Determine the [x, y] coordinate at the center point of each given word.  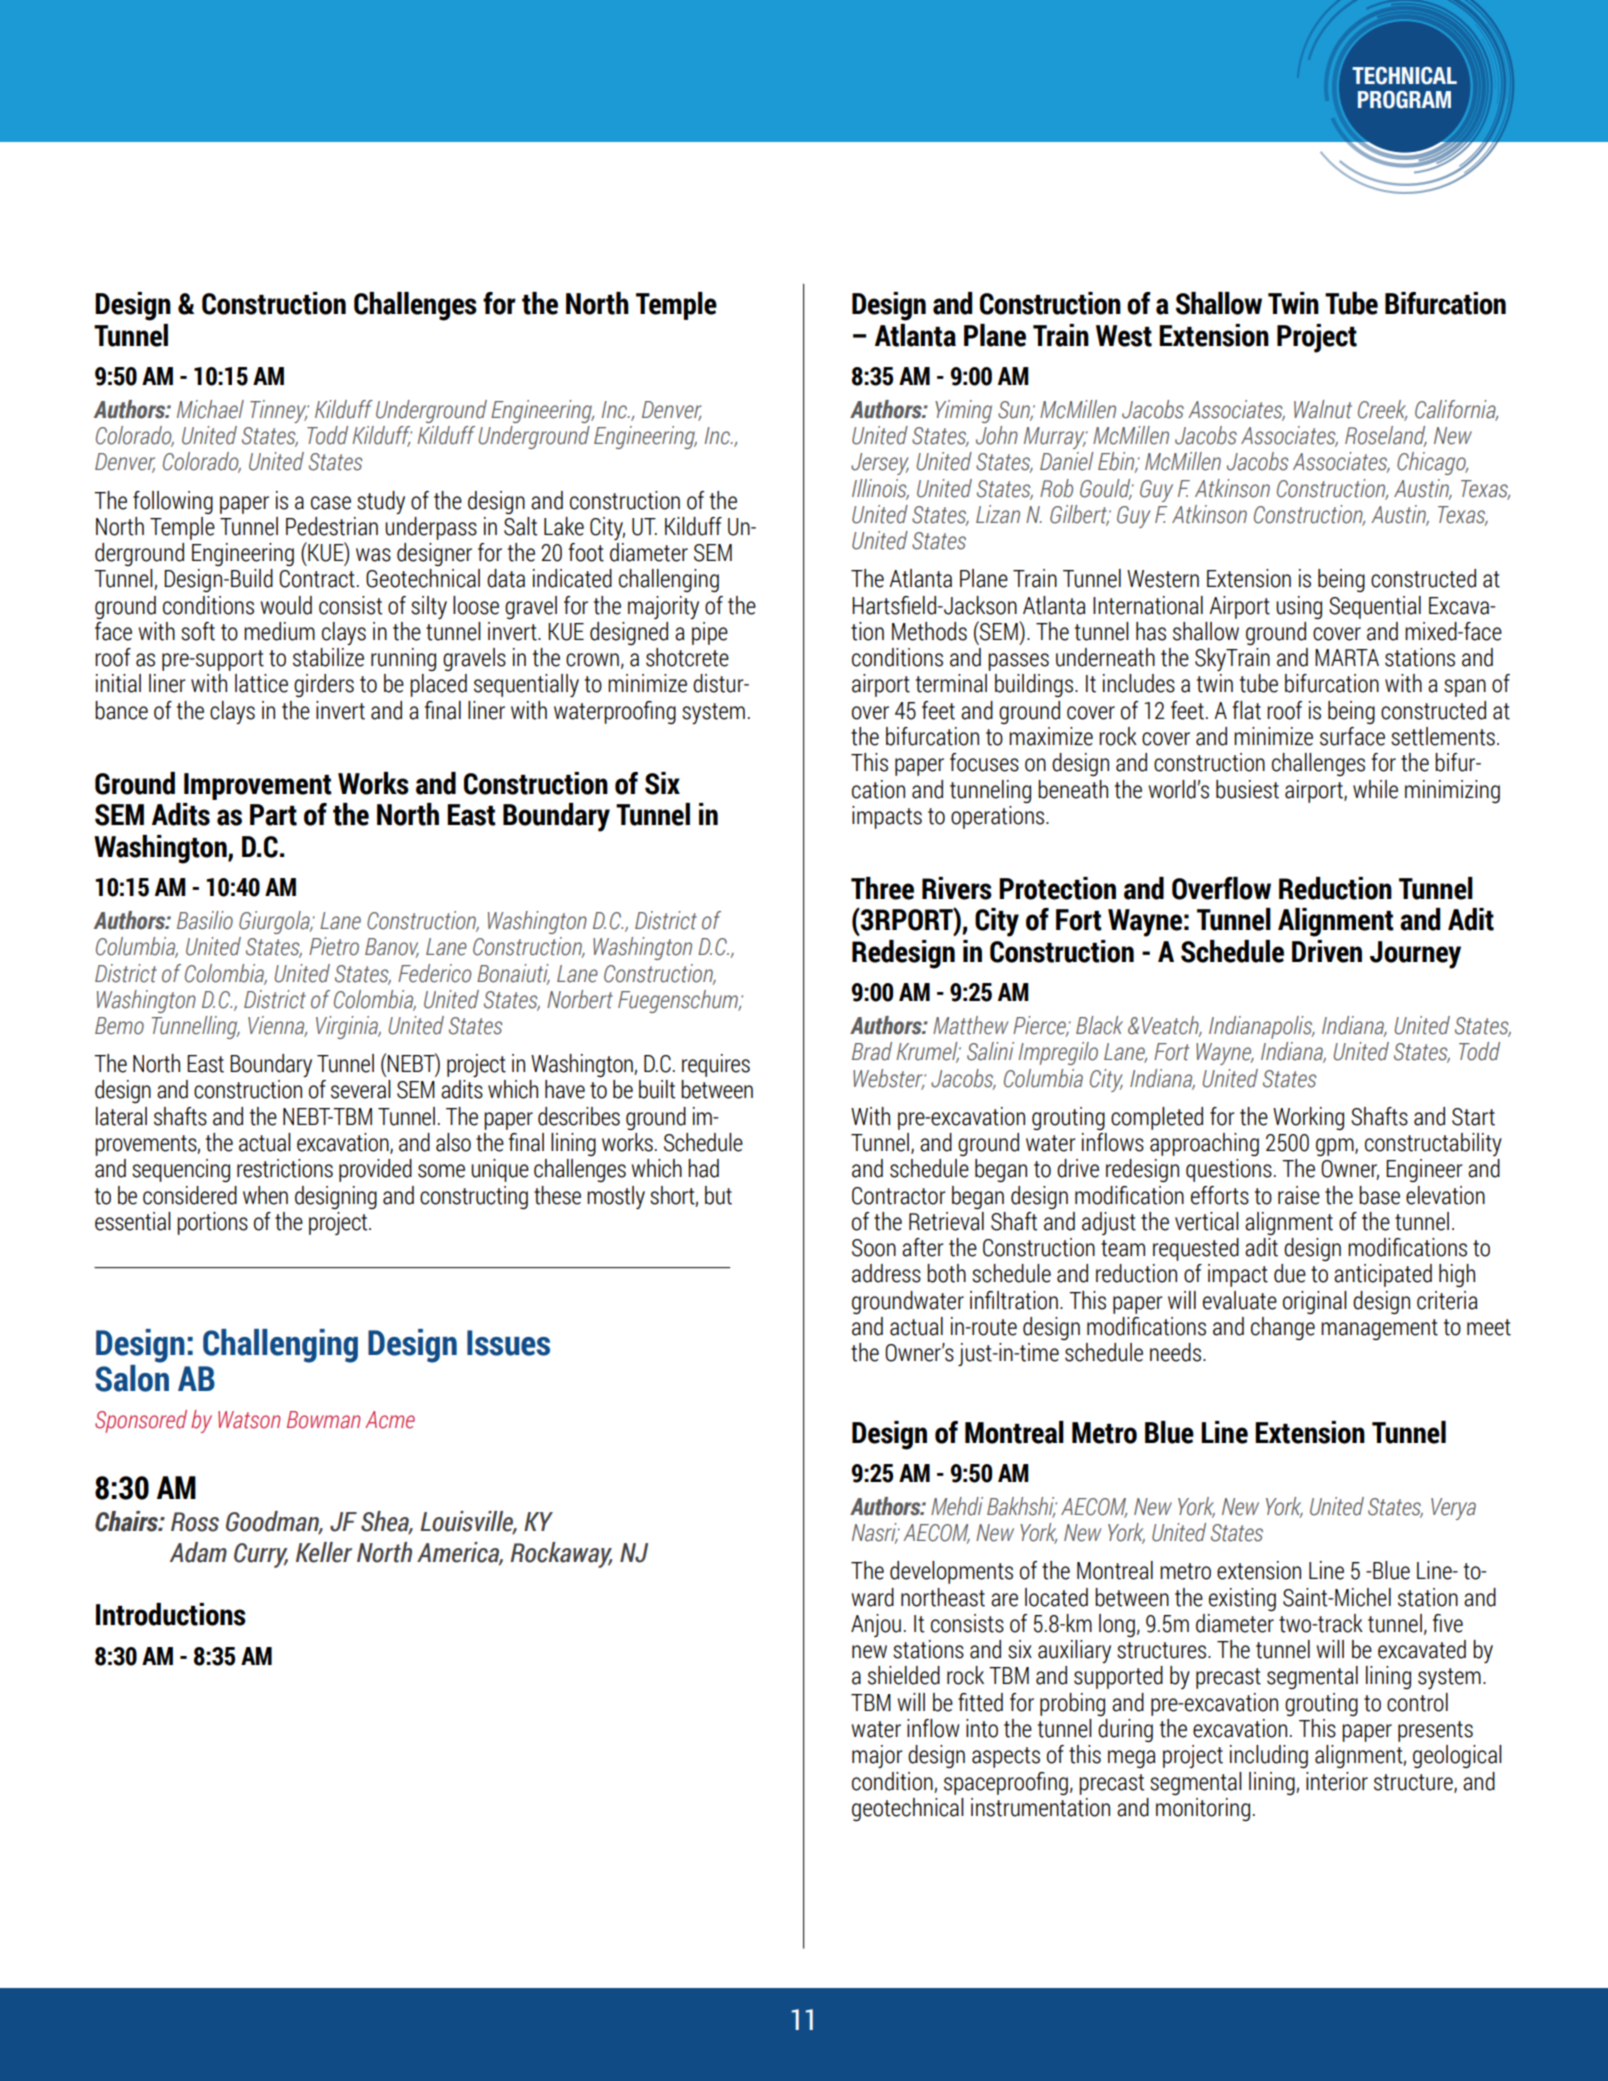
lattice [261, 683]
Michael [210, 409]
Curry [261, 1555]
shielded [904, 1675]
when [265, 1195]
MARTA [1347, 657]
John [997, 435]
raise [1299, 1195]
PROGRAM [1404, 100]
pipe [710, 633]
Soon [874, 1248]
